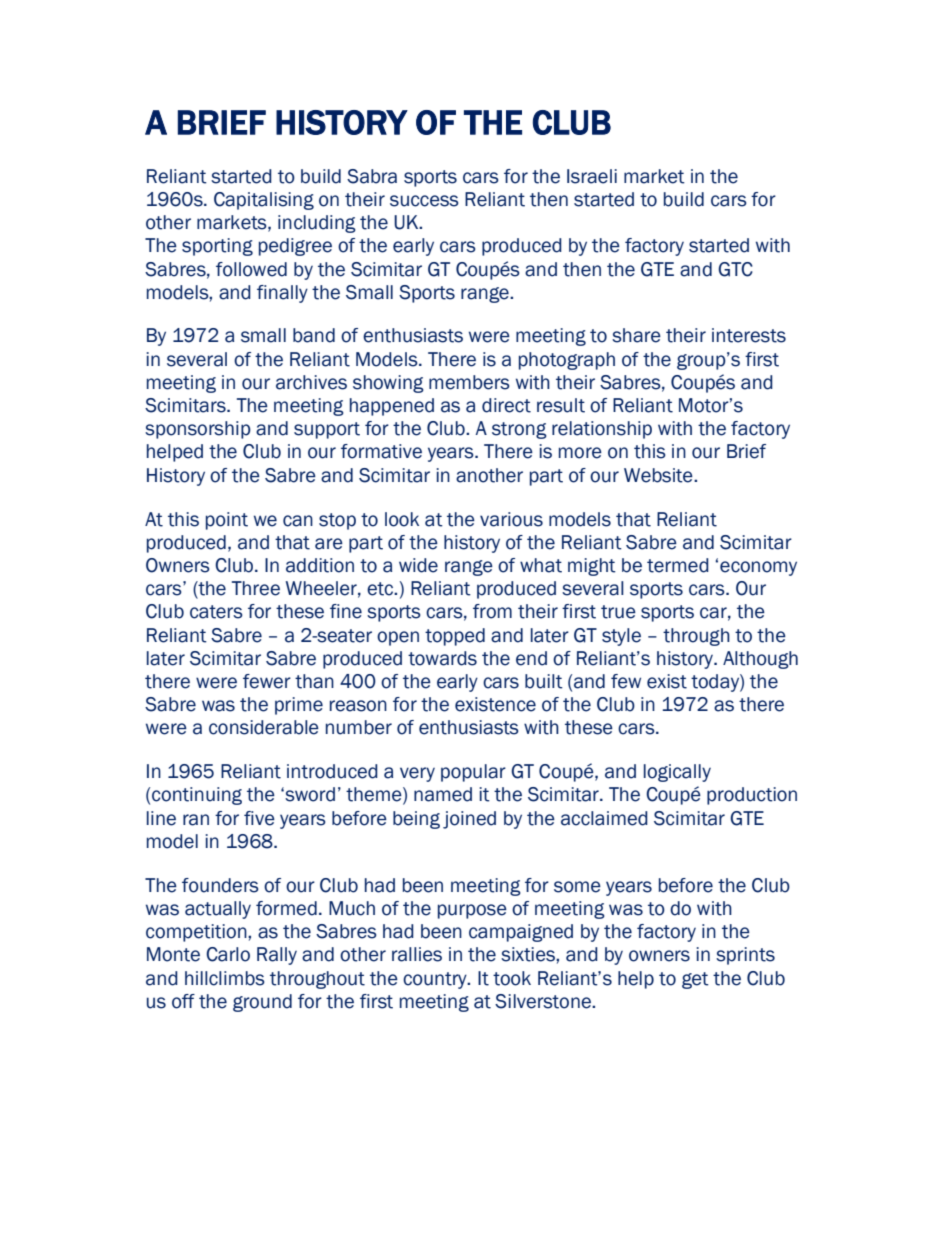 The height and width of the document is (1233, 952). I want to click on success, so click(424, 201).
